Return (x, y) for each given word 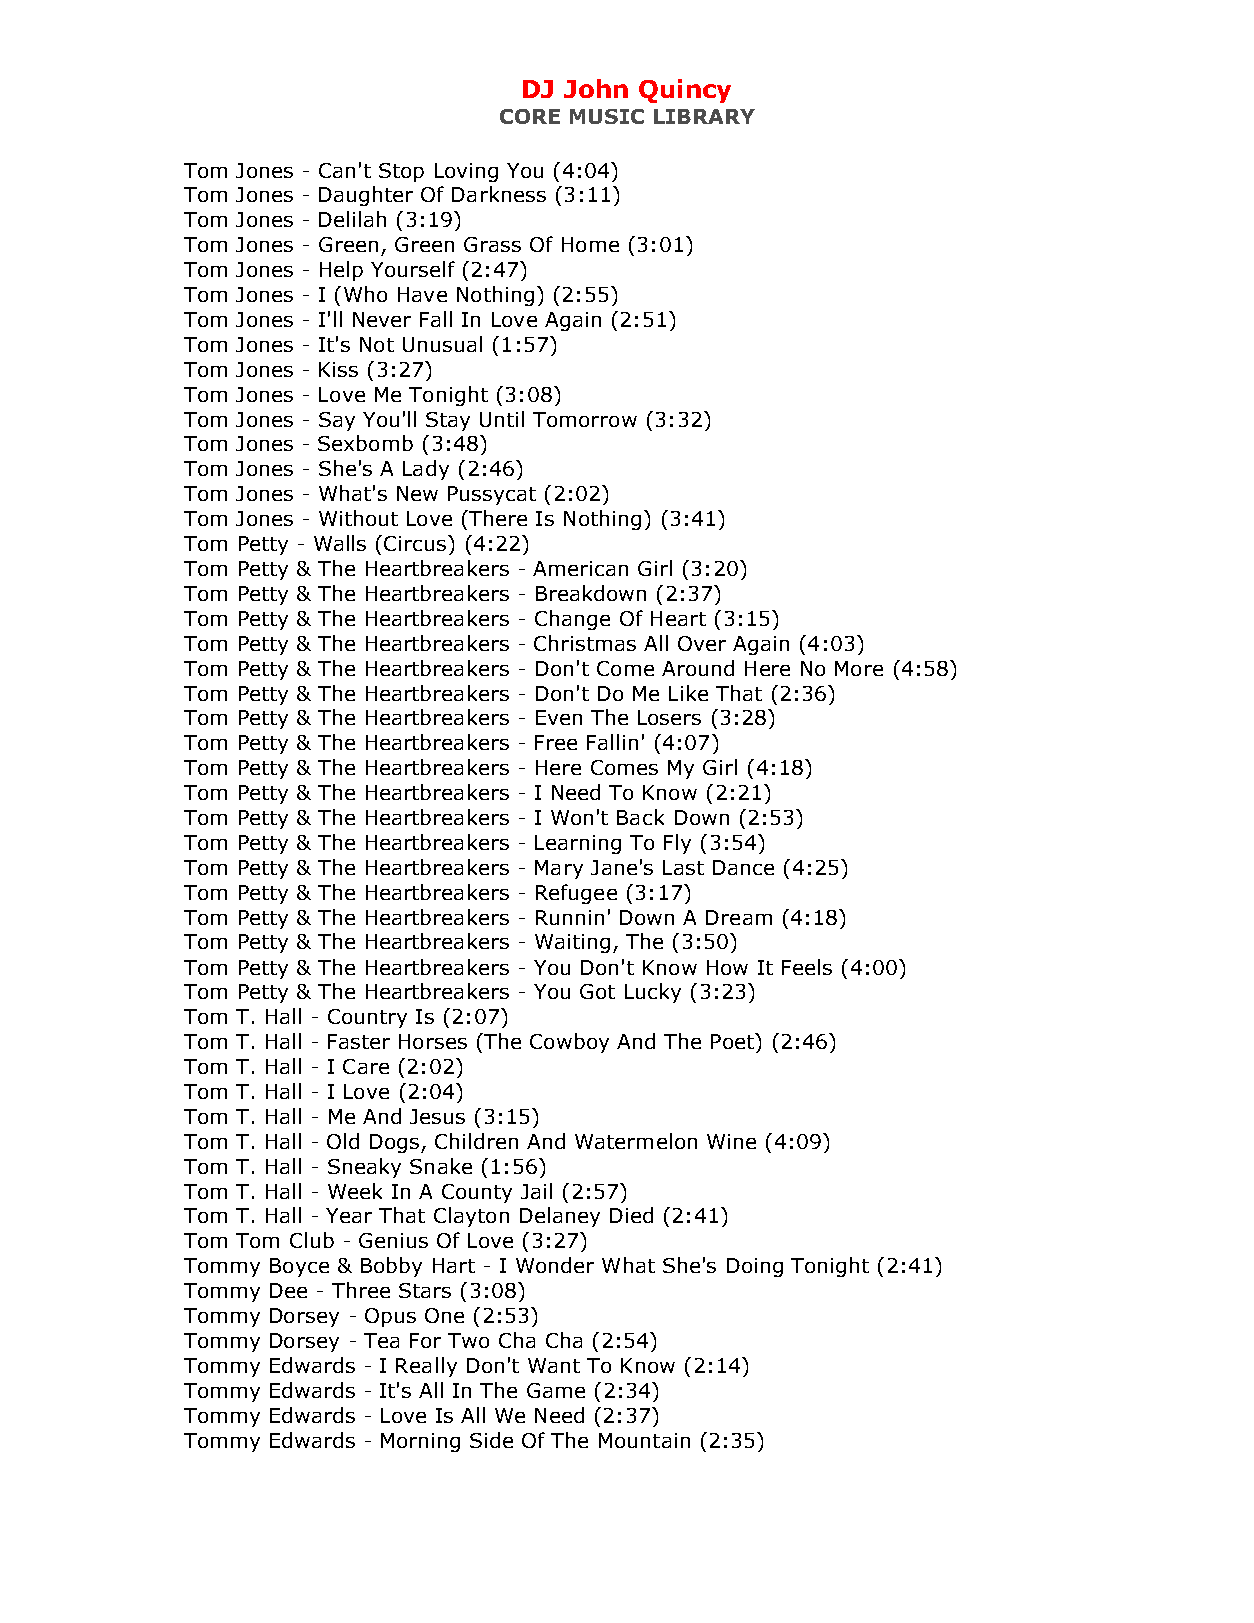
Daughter (366, 196)
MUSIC (607, 116)
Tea (381, 1340)
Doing (755, 1267)
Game (556, 1390)
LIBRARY (704, 116)
